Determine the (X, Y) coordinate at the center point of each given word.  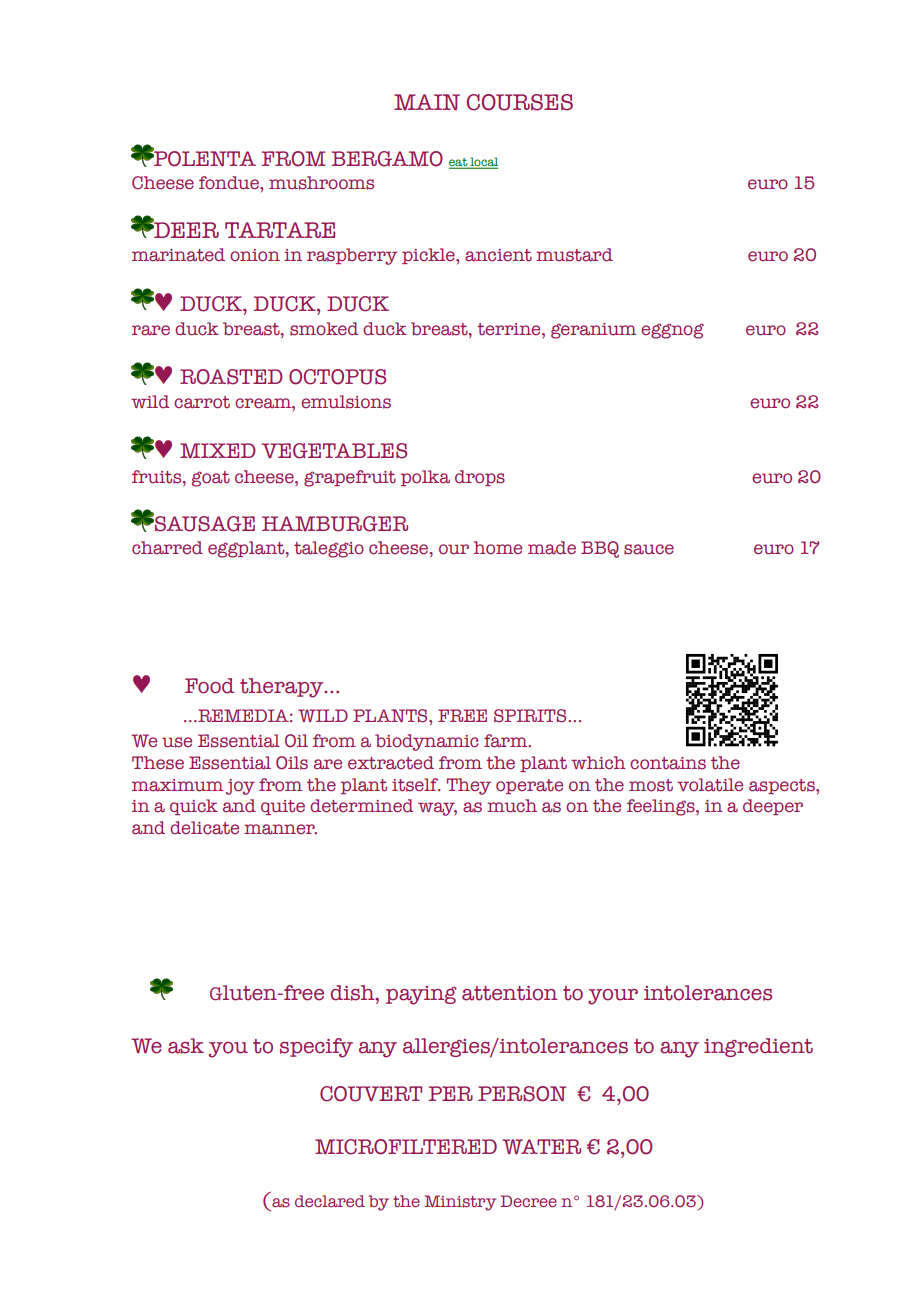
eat (459, 163)
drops (480, 478)
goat (211, 479)
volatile (710, 785)
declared (330, 1201)
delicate (204, 828)
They (469, 786)
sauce (649, 549)
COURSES (520, 102)
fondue (230, 183)
